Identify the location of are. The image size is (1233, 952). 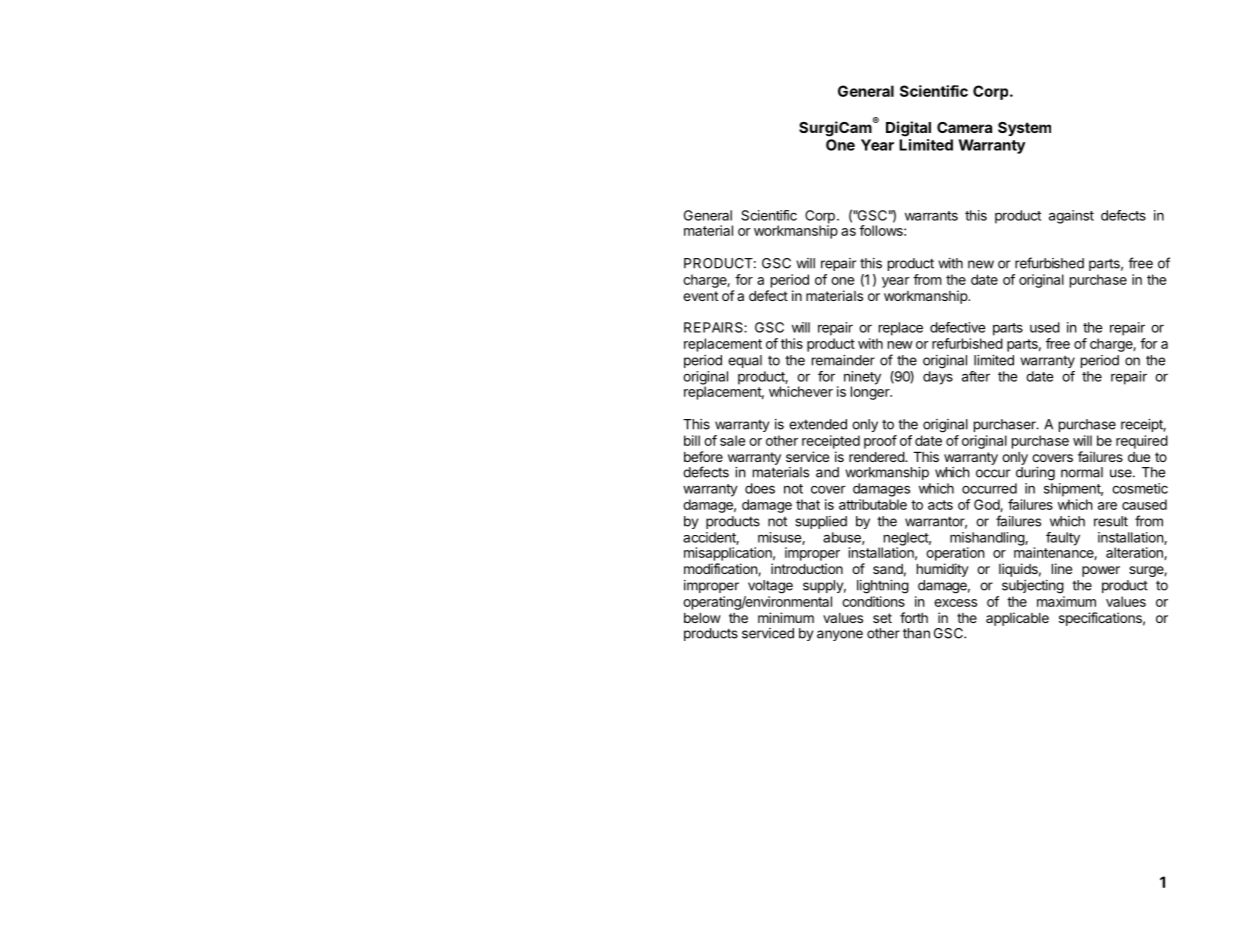
(1107, 506).
